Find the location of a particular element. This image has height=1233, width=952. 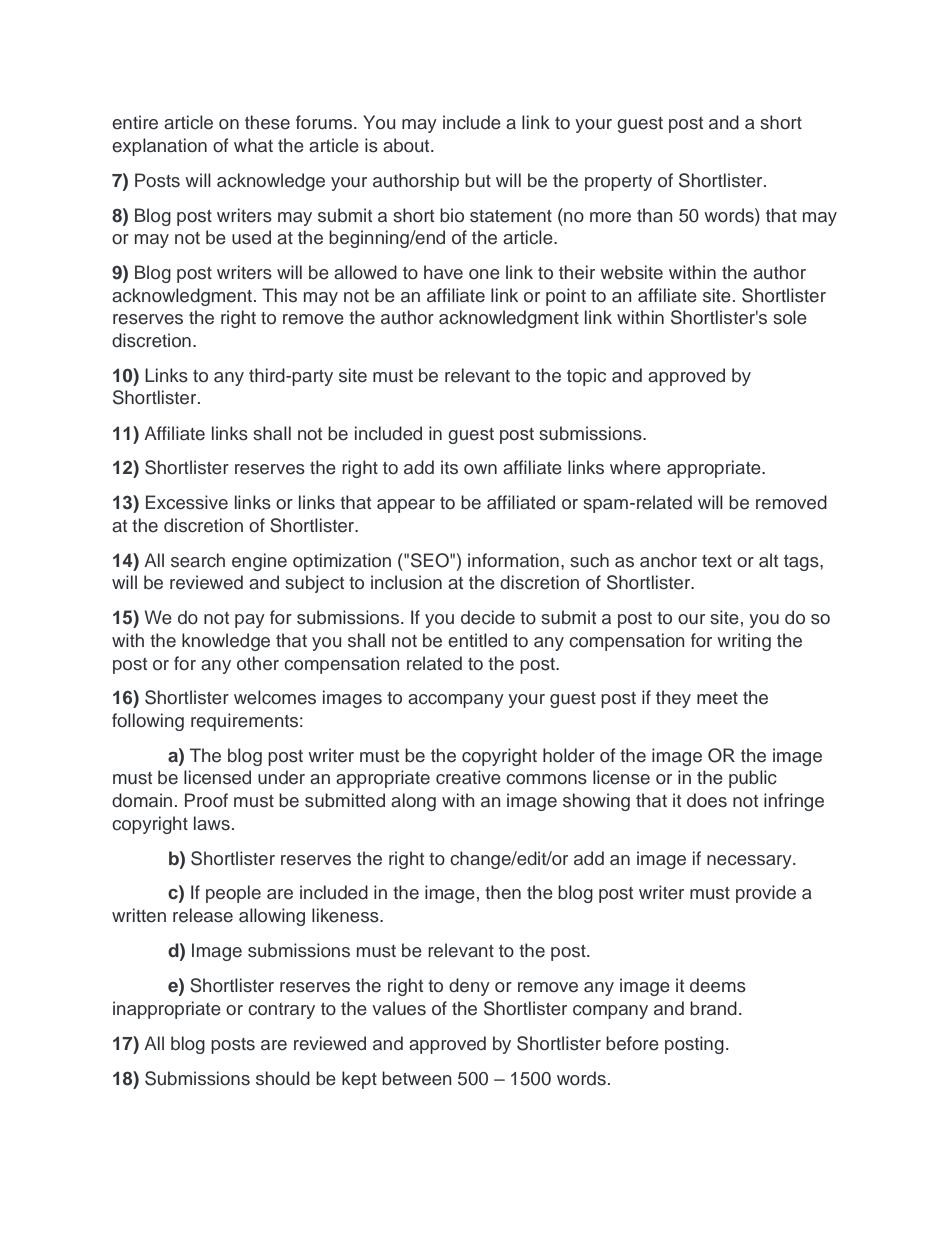

what is located at coordinates (253, 145).
